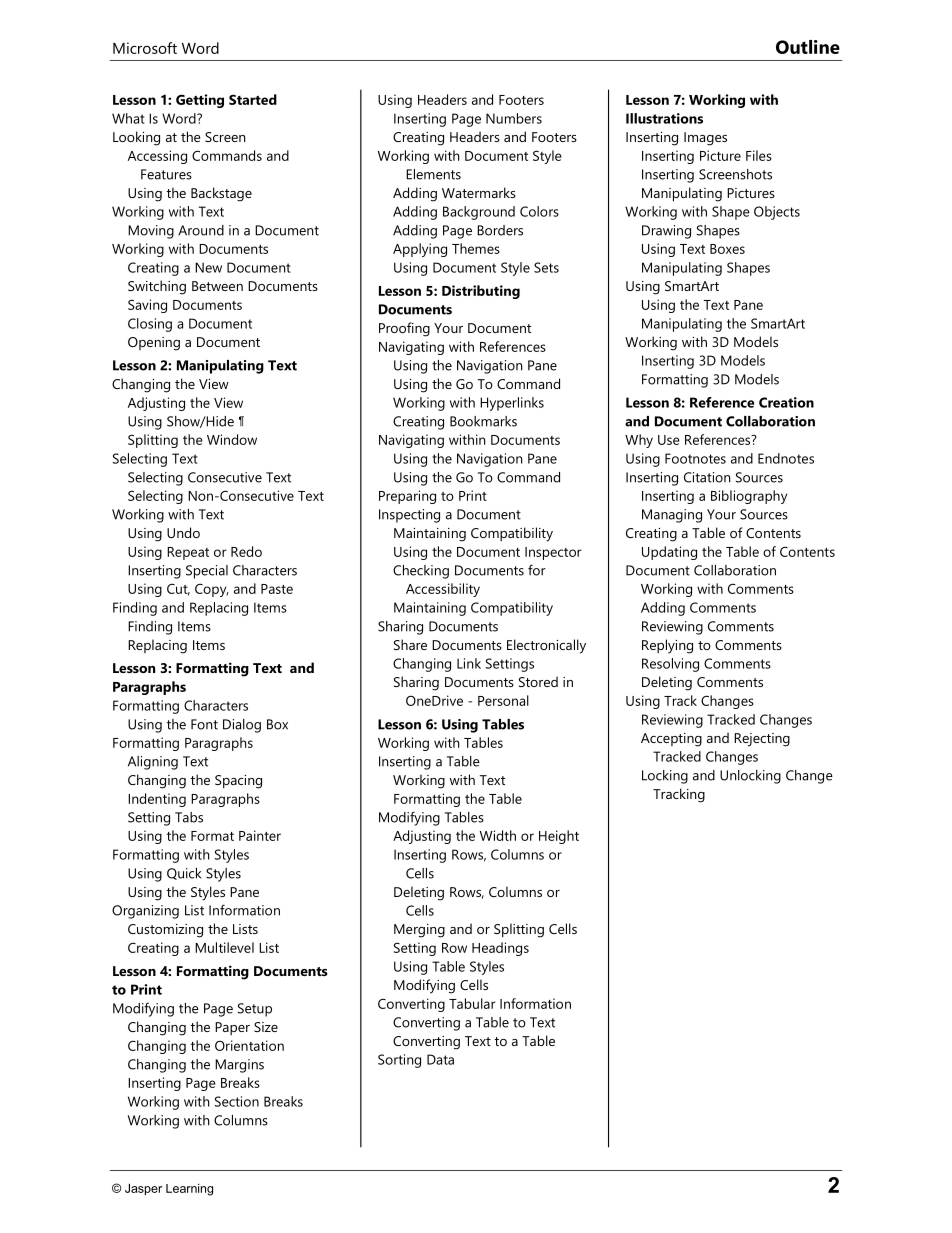  I want to click on Inspecting, so click(409, 516).
